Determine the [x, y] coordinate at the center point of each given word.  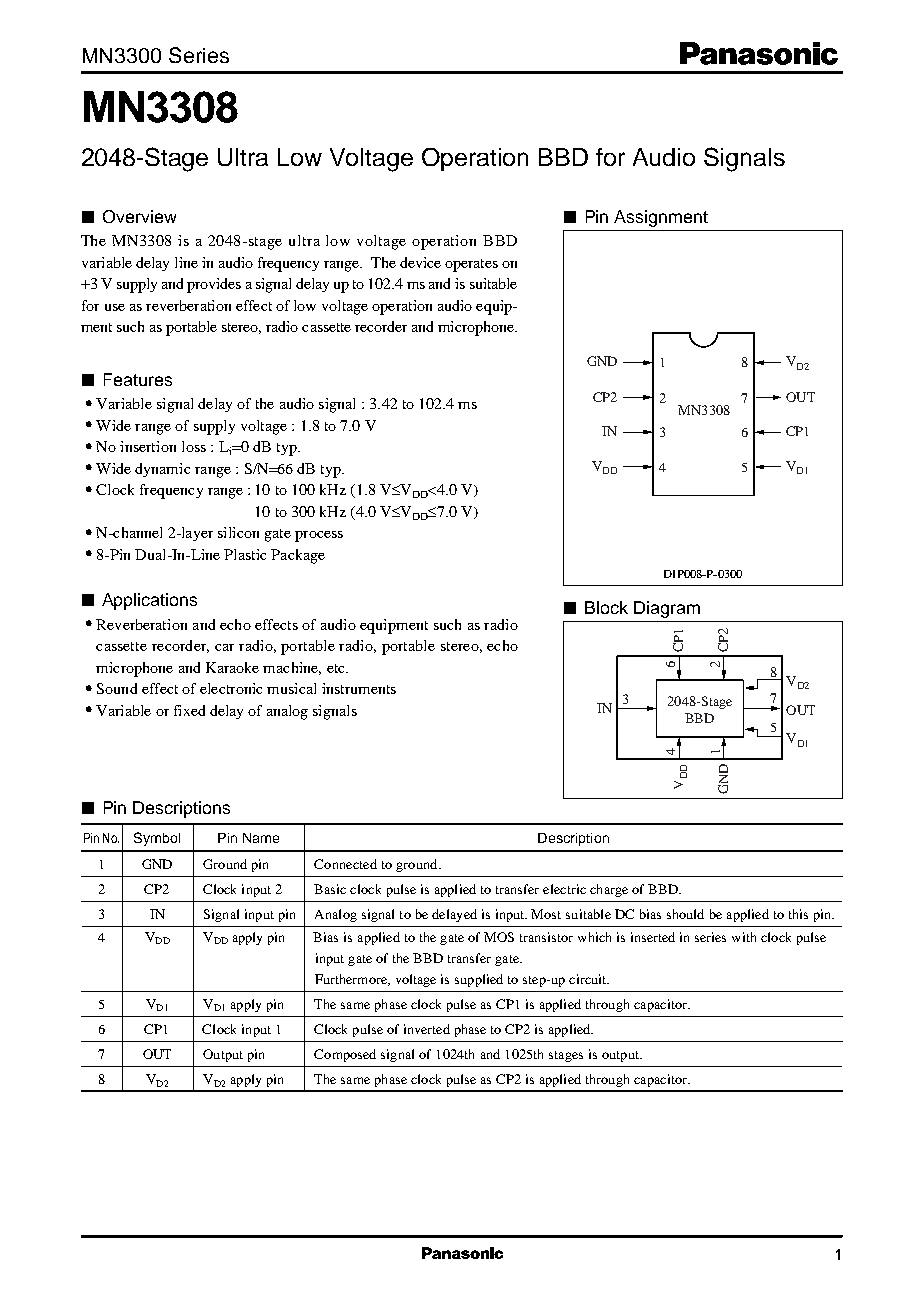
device [420, 262]
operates [471, 265]
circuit [589, 979]
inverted [427, 1029]
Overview [139, 216]
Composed [345, 1055]
